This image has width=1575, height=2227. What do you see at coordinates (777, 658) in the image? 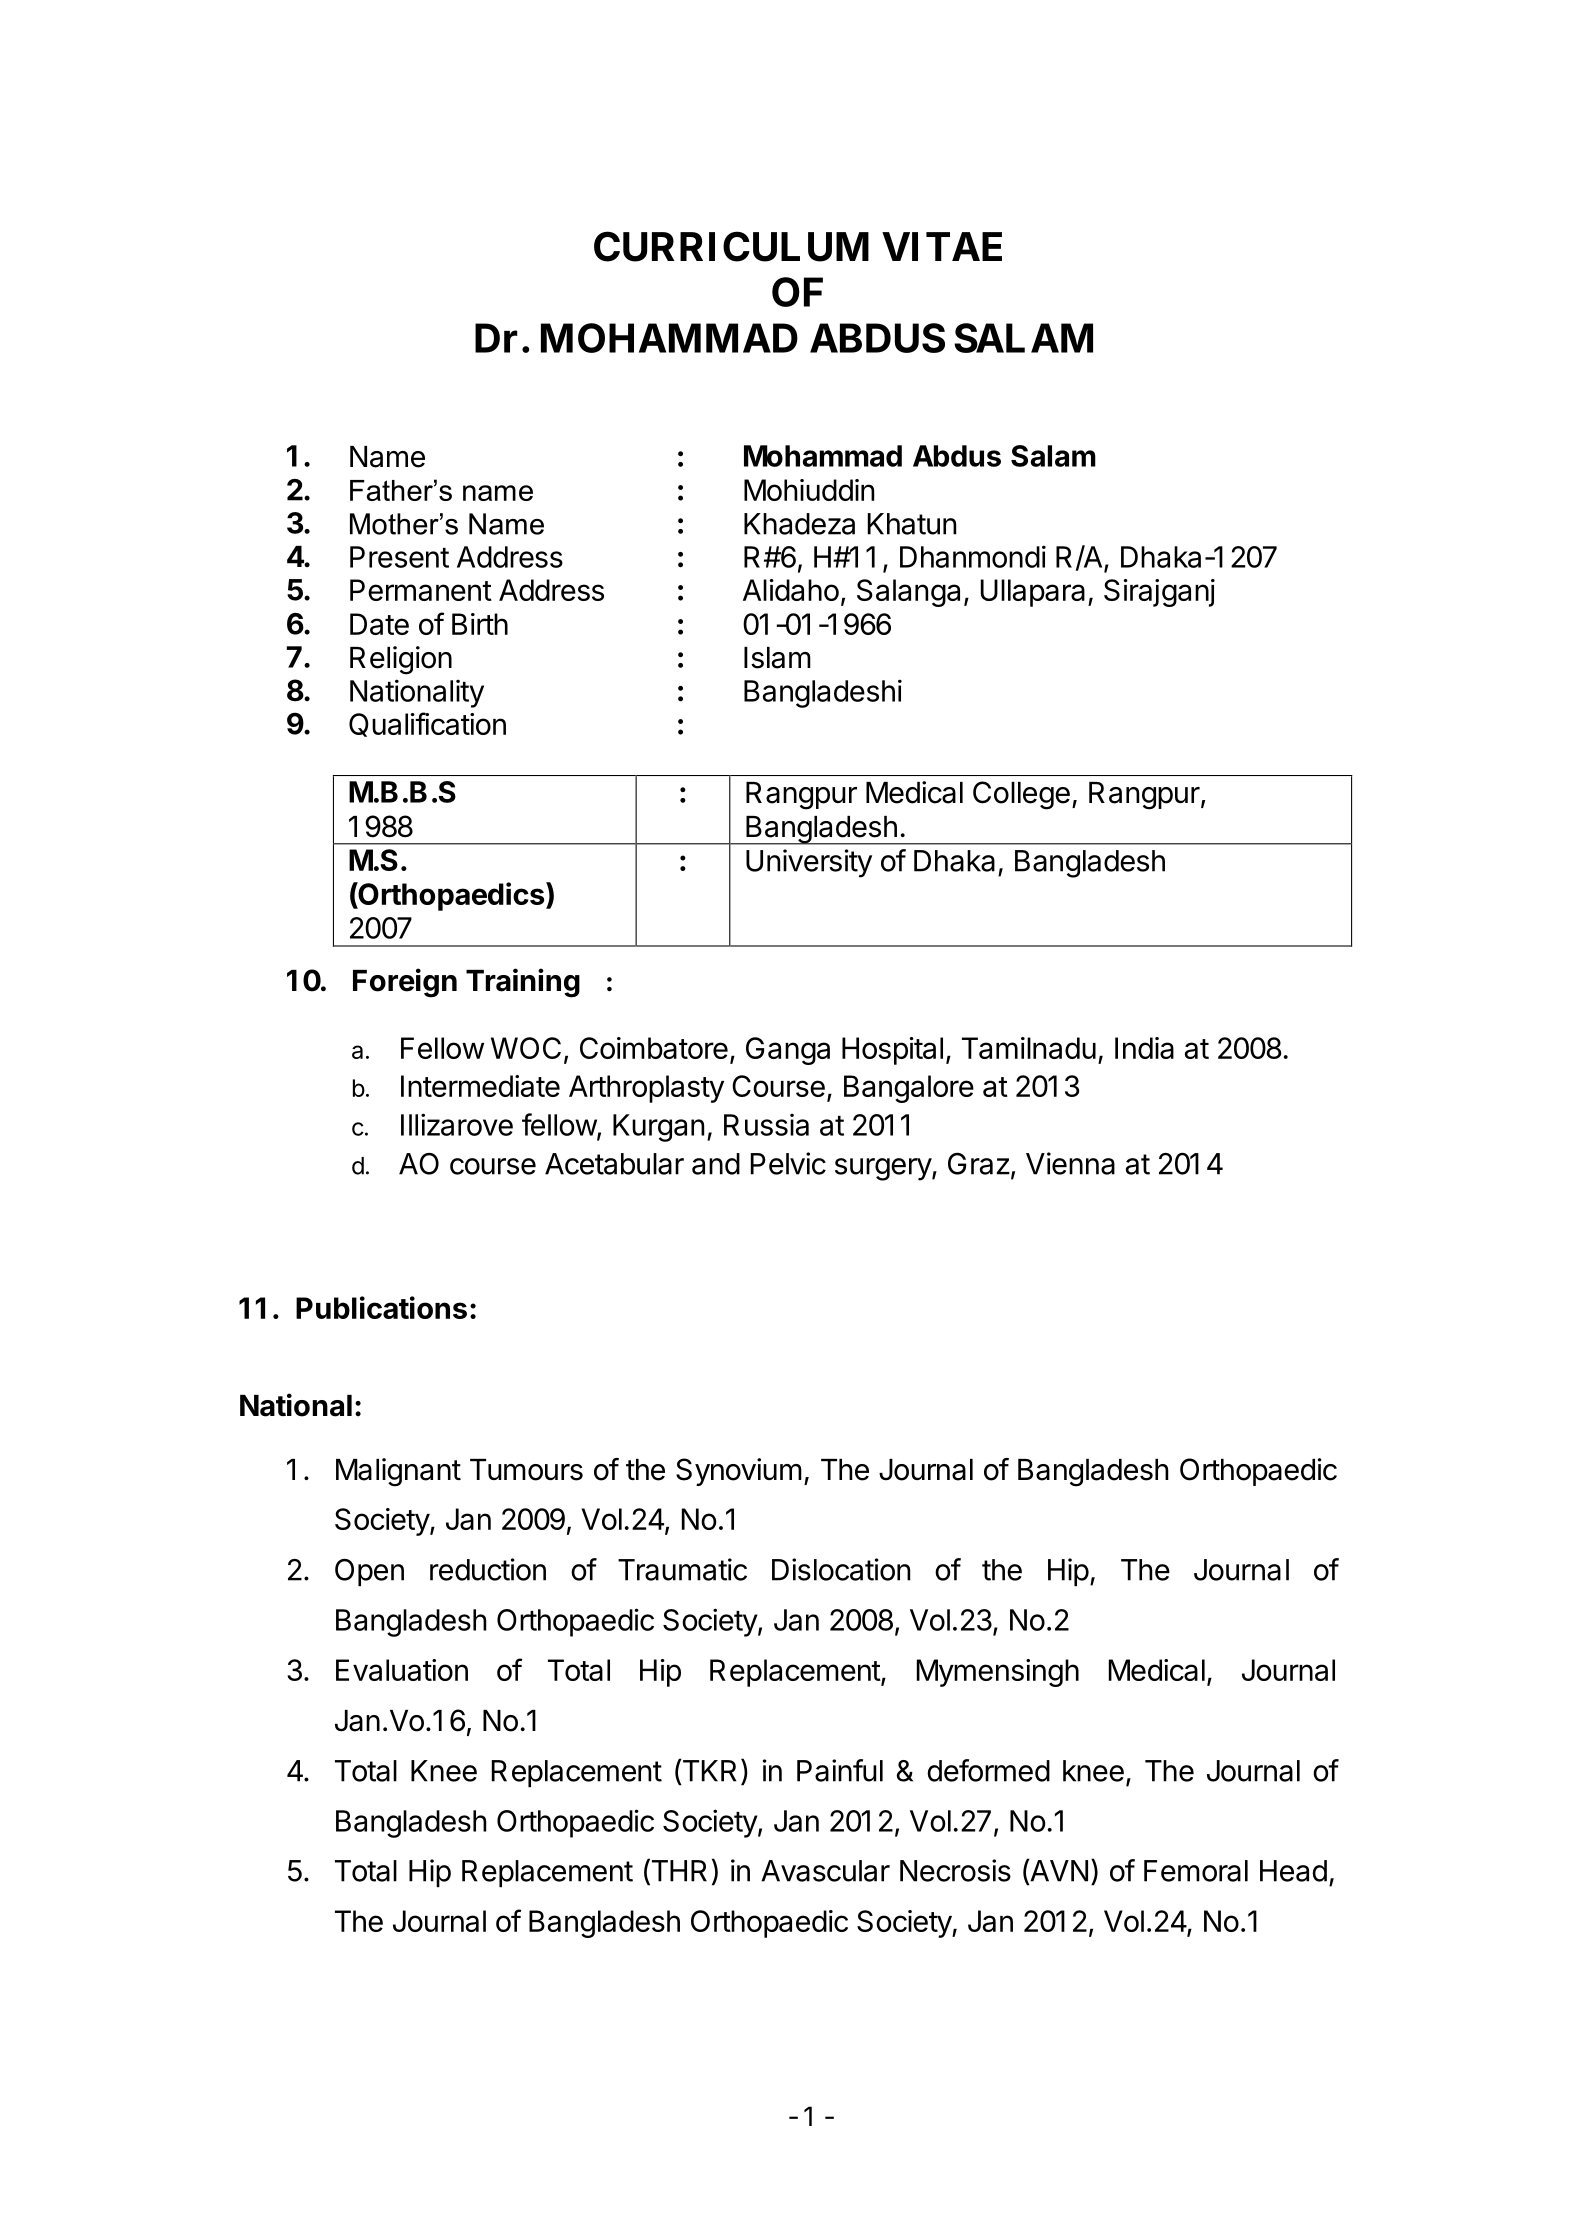
I see `Islam` at bounding box center [777, 658].
